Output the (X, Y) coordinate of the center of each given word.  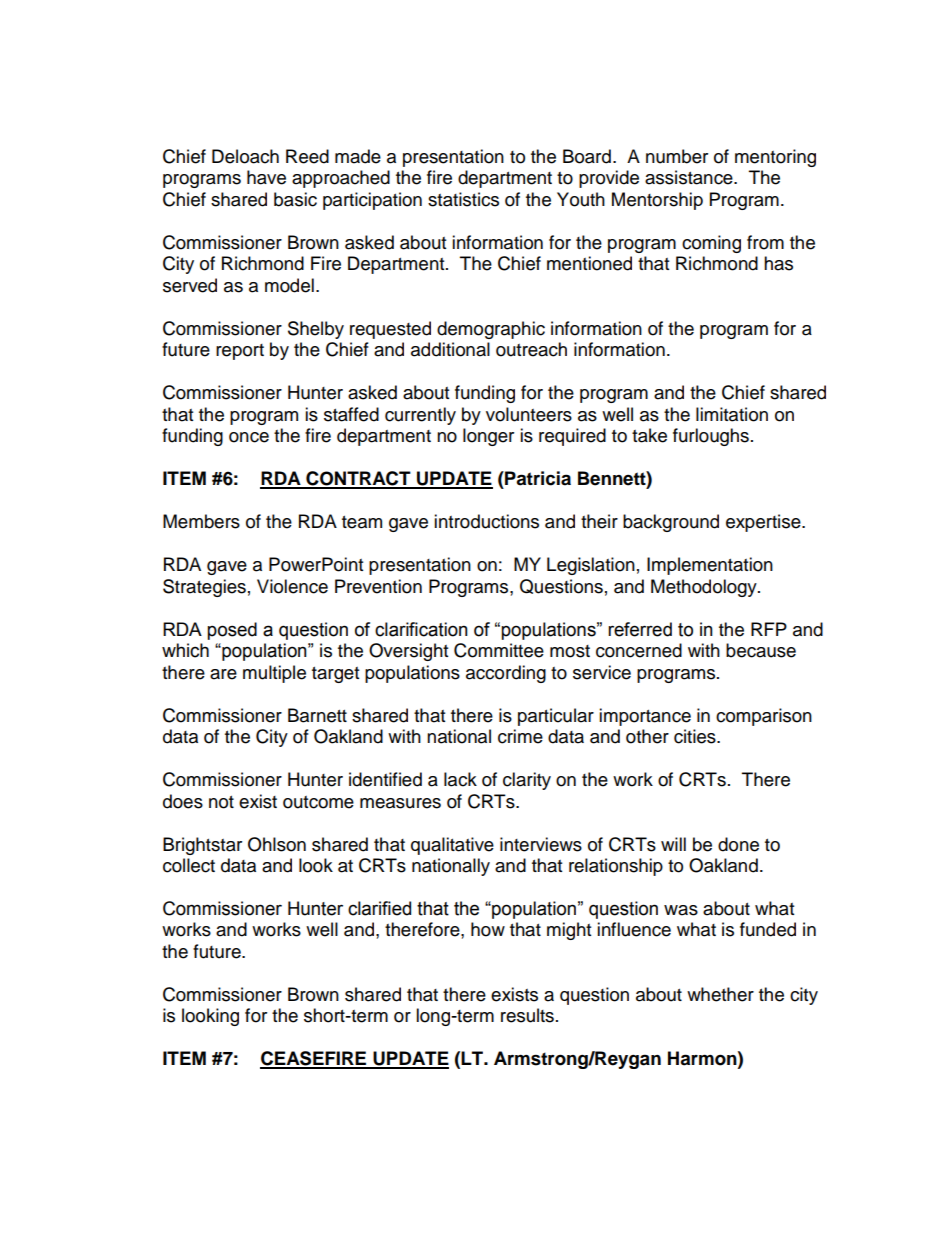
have (266, 177)
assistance (690, 177)
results (527, 1015)
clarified (379, 908)
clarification (421, 629)
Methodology (705, 588)
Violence (292, 586)
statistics (463, 199)
